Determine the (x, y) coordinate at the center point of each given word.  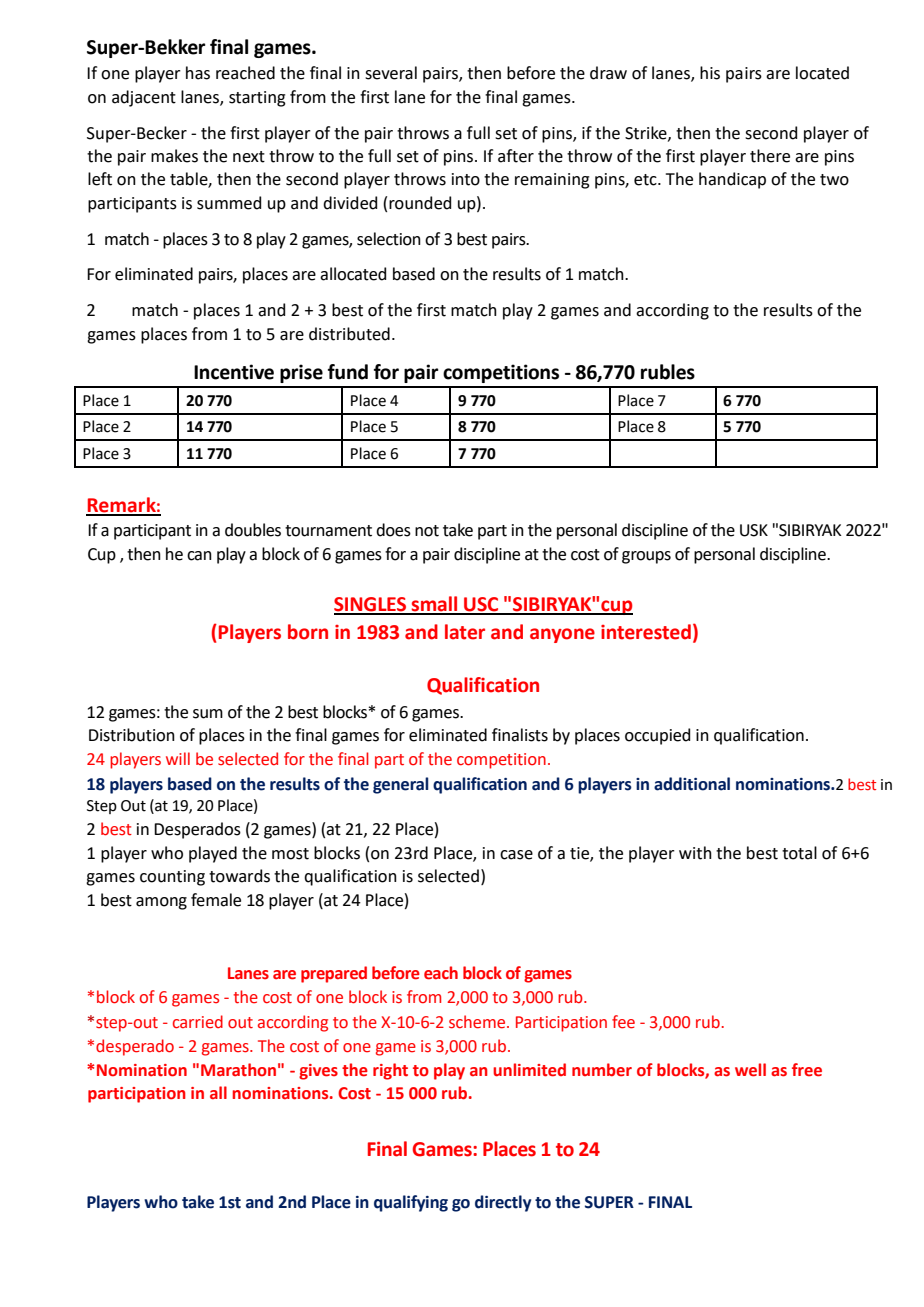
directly (503, 1203)
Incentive (234, 372)
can (199, 556)
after (516, 156)
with (695, 853)
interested (646, 632)
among (161, 903)
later (465, 632)
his (710, 73)
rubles (668, 372)
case (516, 855)
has (198, 73)
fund (348, 372)
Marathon (238, 1070)
